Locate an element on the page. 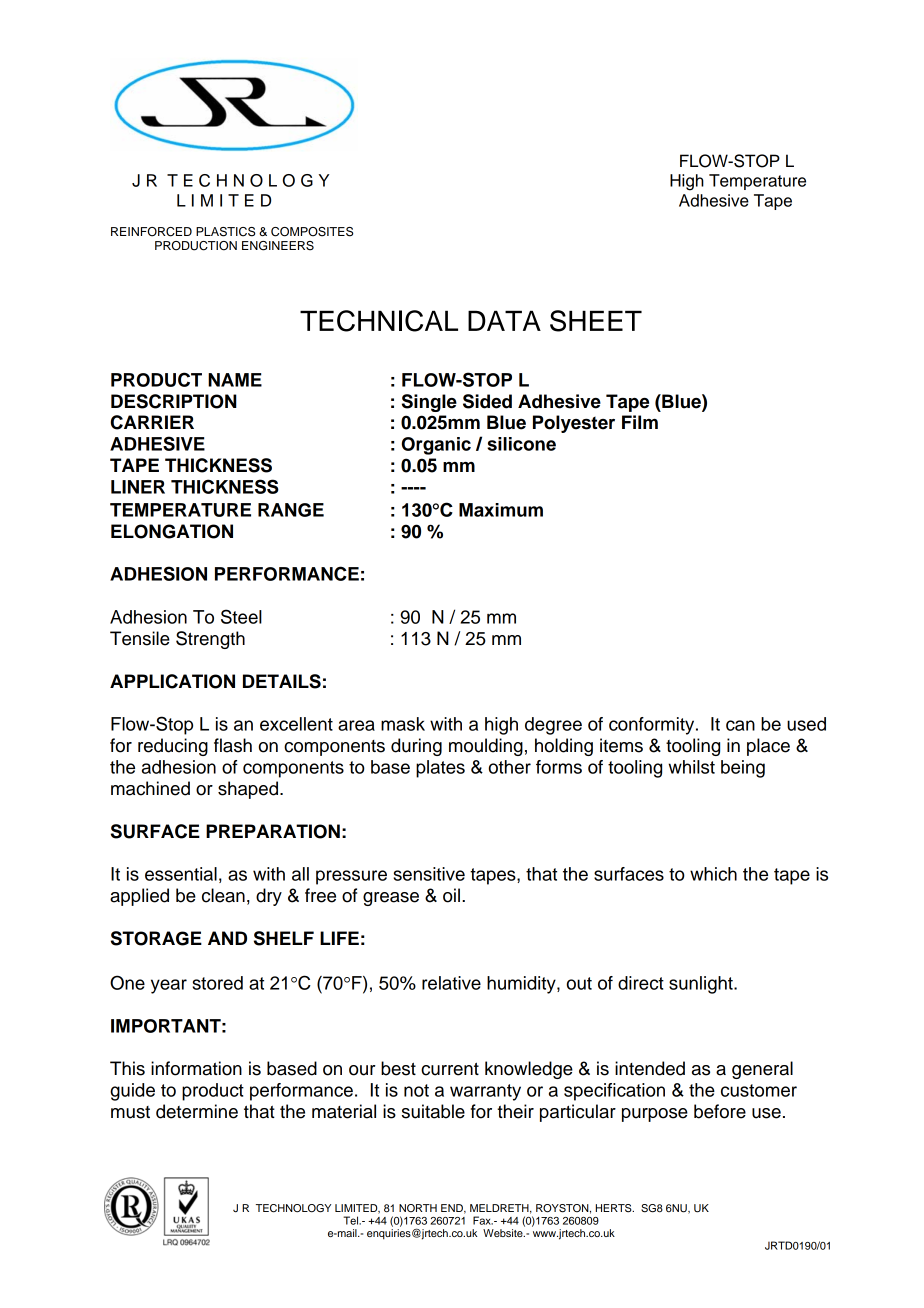  sunlight is located at coordinates (702, 985).
